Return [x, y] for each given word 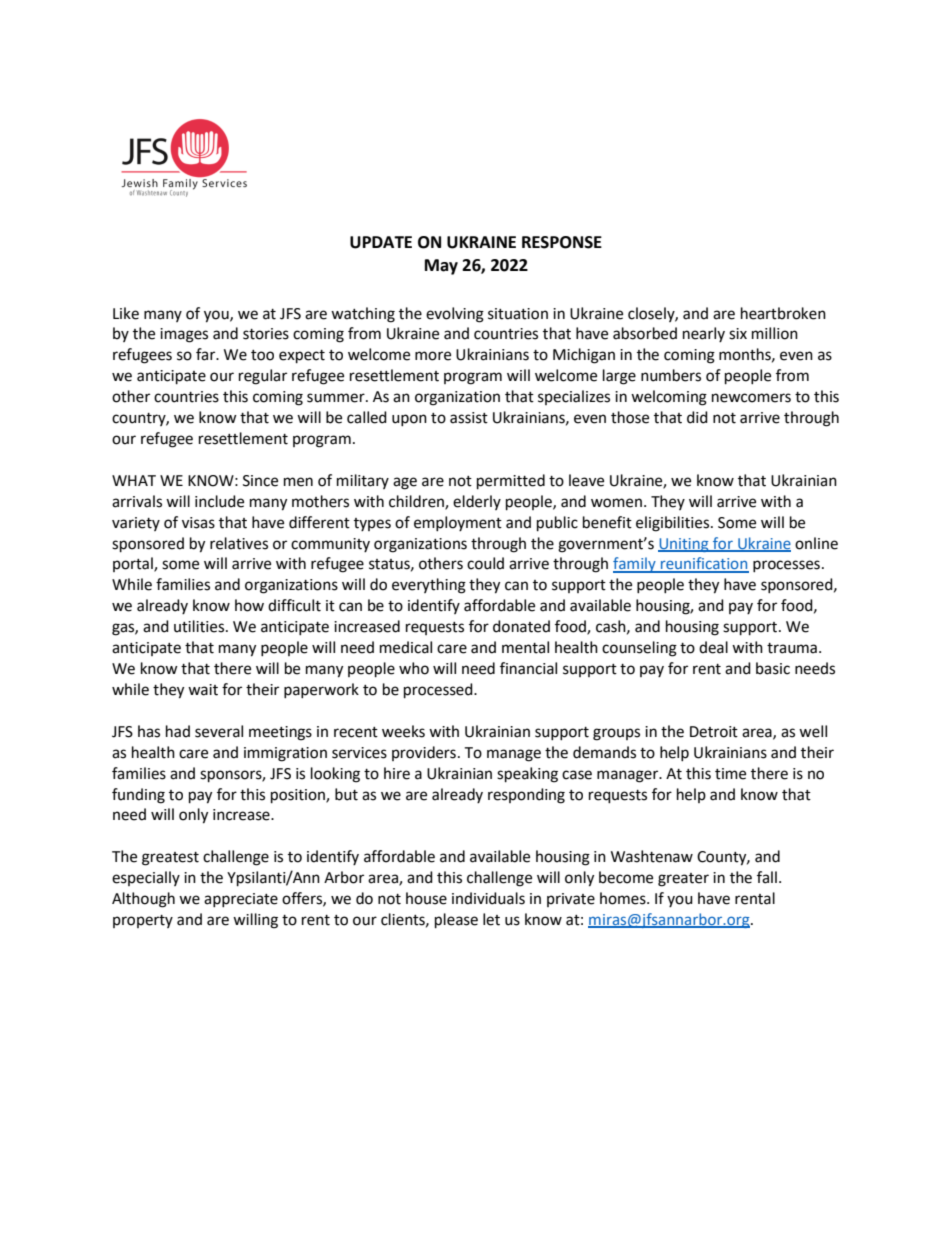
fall [767, 877]
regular [263, 377]
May [441, 267]
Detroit [714, 732]
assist [469, 418]
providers [424, 753]
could [485, 563]
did [697, 417]
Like [126, 313]
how [249, 605]
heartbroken [783, 313]
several [219, 731]
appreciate [241, 900]
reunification [704, 564]
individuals [488, 898]
